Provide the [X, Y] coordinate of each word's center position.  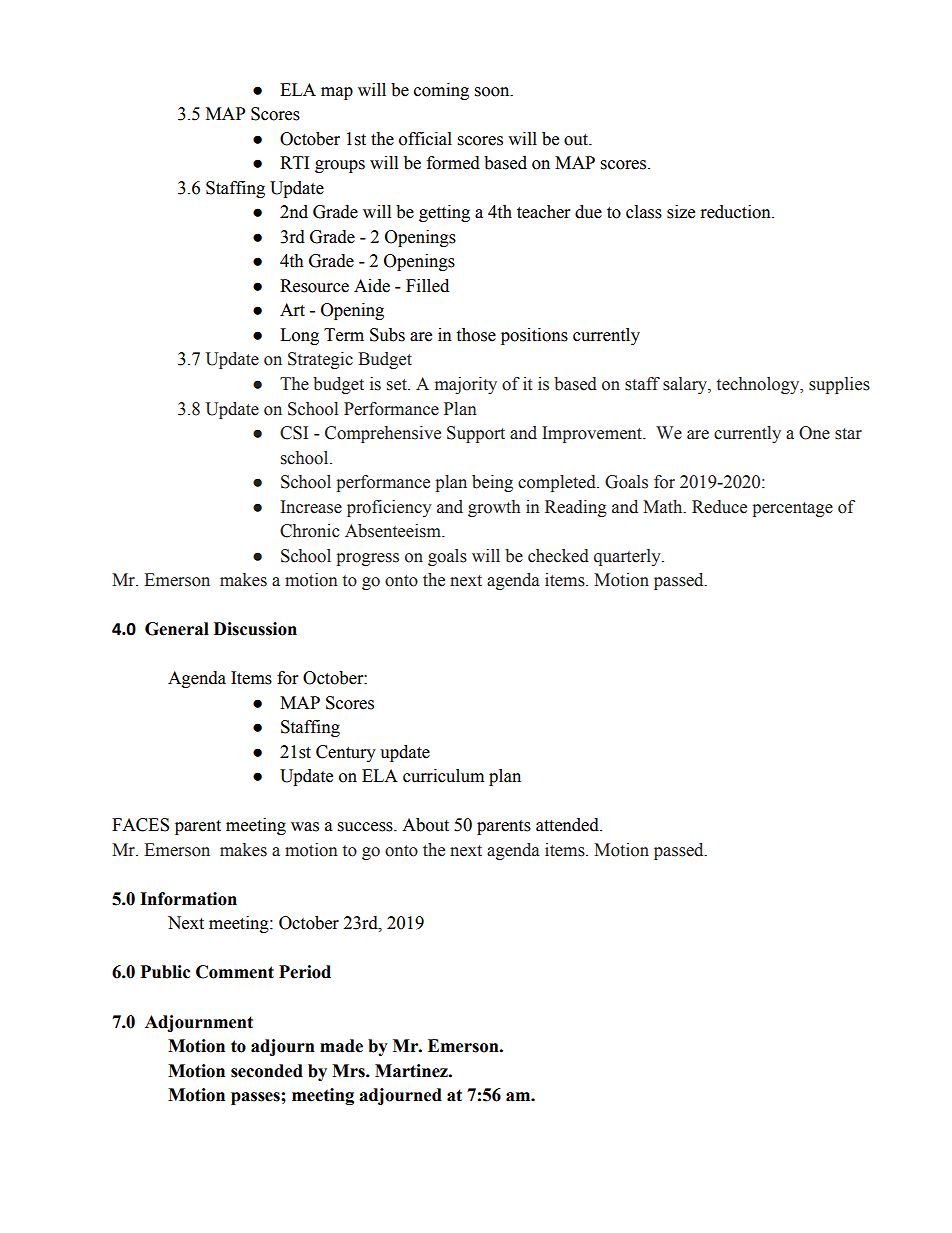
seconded [267, 1071]
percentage [792, 509]
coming [441, 91]
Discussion [255, 629]
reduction [737, 212]
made [341, 1046]
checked [558, 556]
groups [340, 166]
